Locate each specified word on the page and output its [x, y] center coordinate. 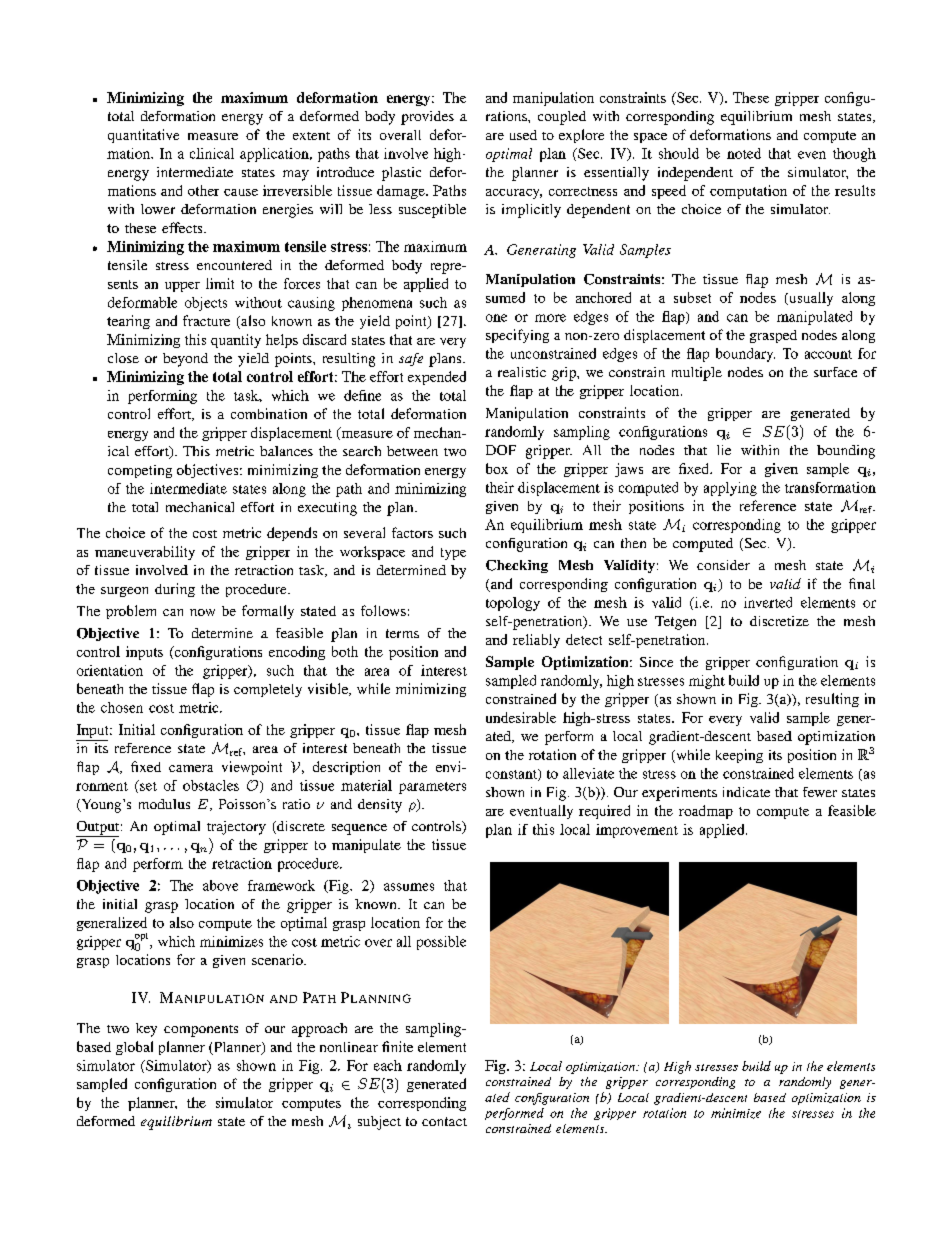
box [497, 468]
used [523, 135]
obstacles [211, 785]
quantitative [143, 136]
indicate [746, 792]
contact [444, 1121]
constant [512, 775]
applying [730, 489]
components [201, 1031]
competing [140, 471]
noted [744, 153]
